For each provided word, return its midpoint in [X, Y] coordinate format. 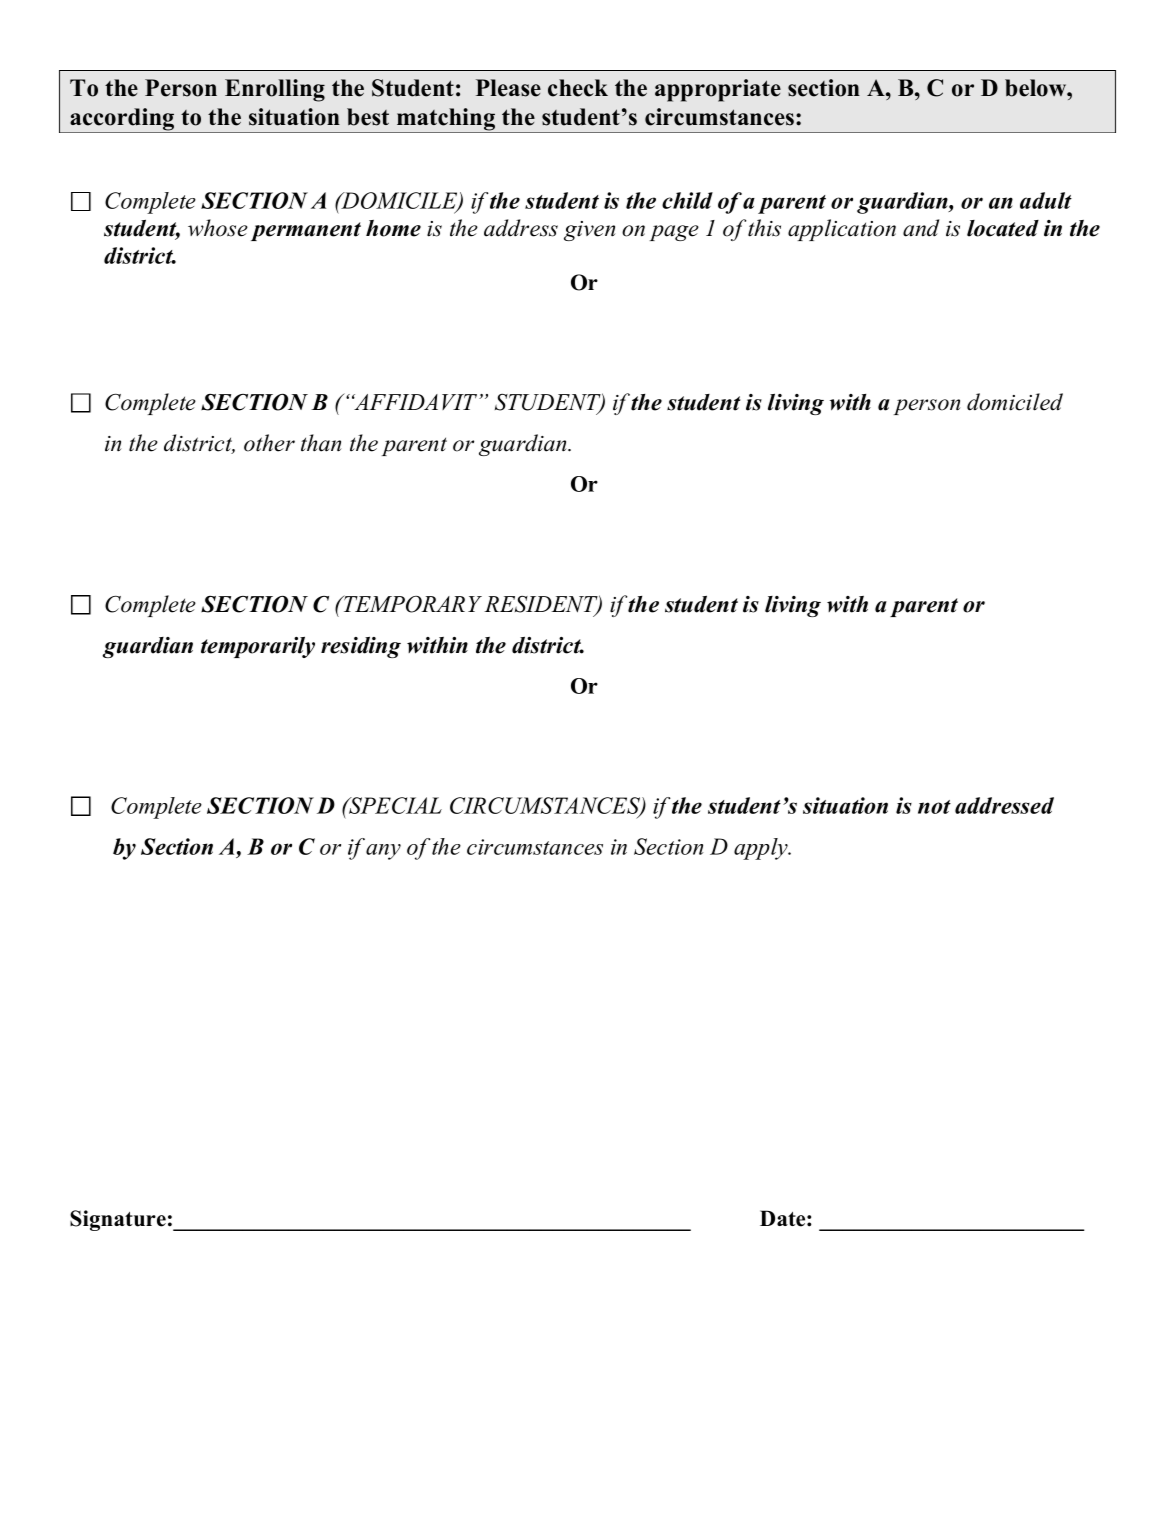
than [321, 443]
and [921, 228]
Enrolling [275, 90]
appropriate [718, 90]
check [578, 88]
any [383, 852]
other [269, 443]
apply [762, 849]
